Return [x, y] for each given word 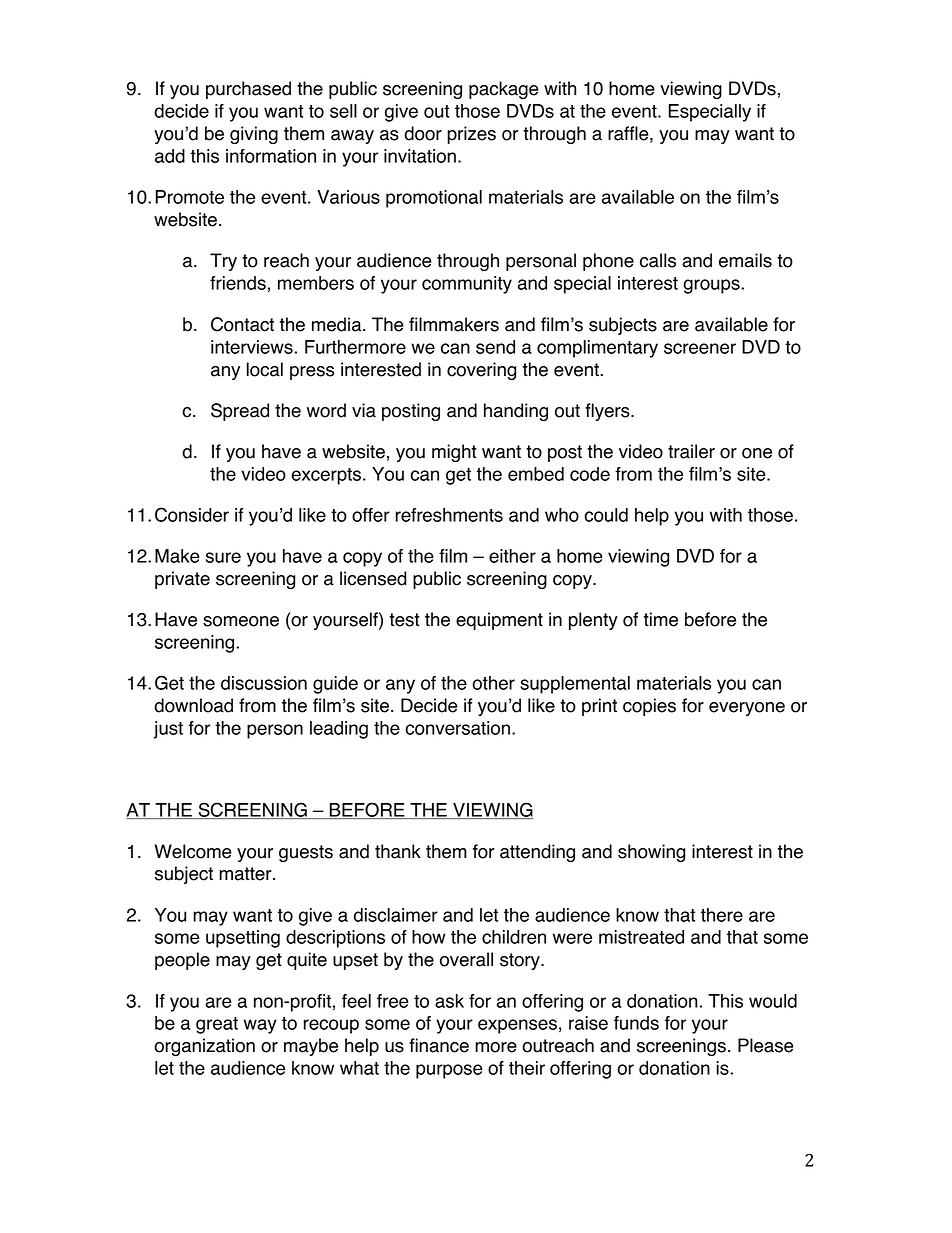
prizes [471, 135]
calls [658, 260]
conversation [457, 728]
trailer [691, 451]
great [217, 1025]
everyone [747, 709]
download [193, 705]
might [454, 453]
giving [254, 135]
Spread [240, 412]
